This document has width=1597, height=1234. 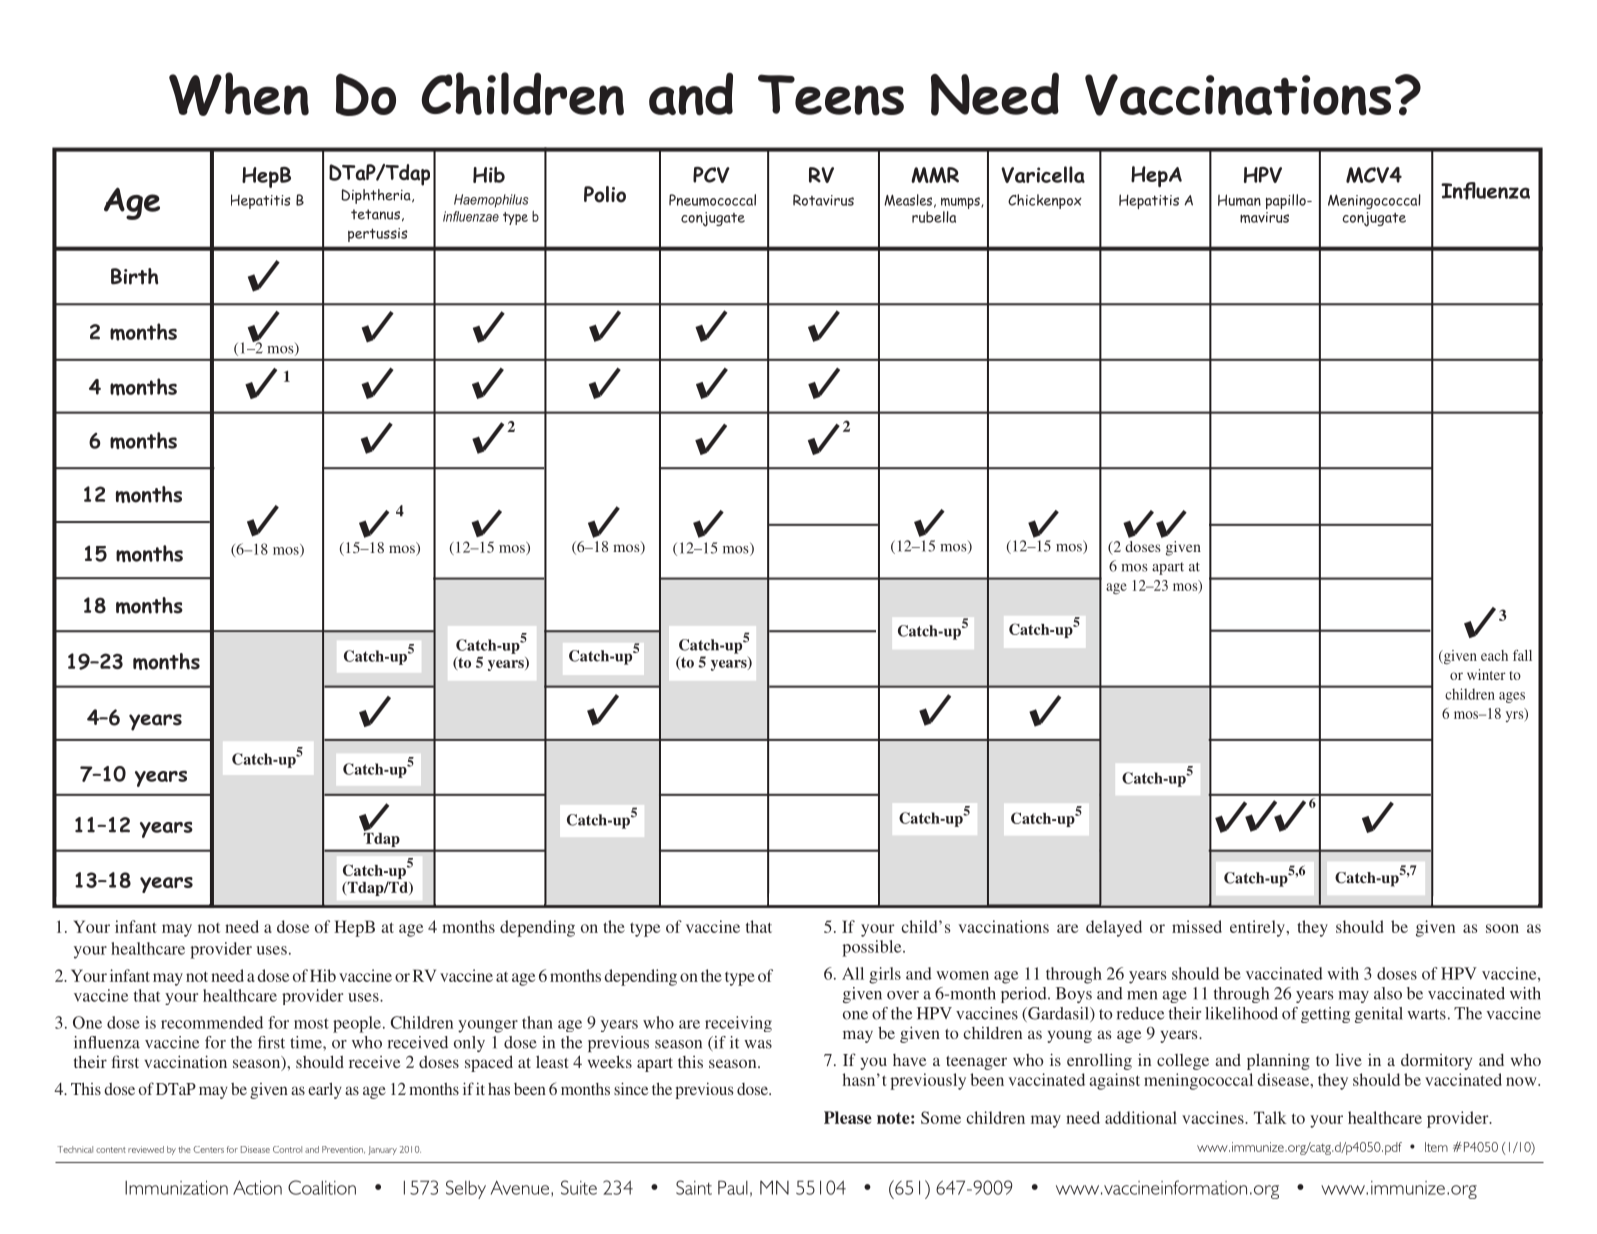 I want to click on When, so click(x=239, y=94).
